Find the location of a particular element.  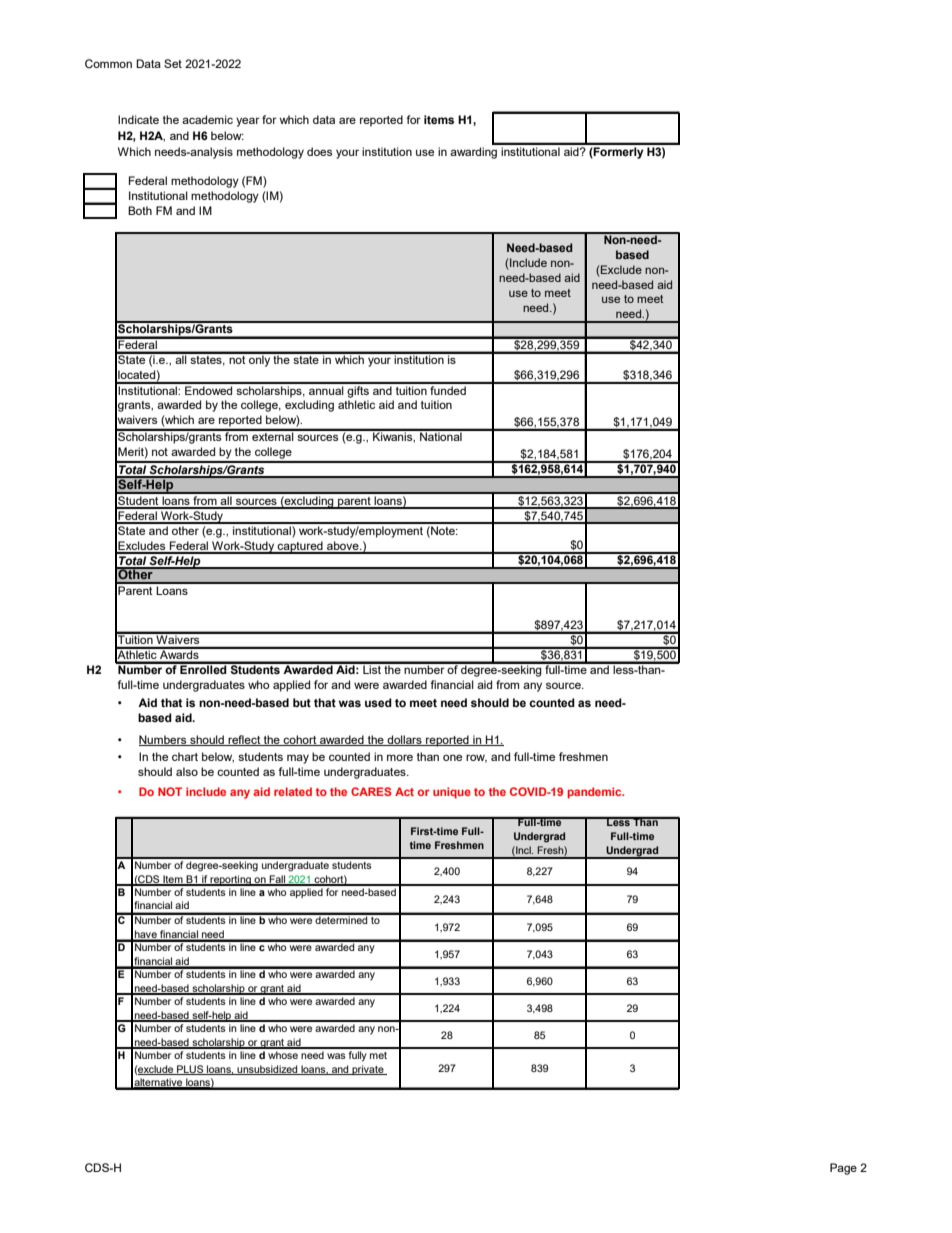

academic is located at coordinates (207, 119).
